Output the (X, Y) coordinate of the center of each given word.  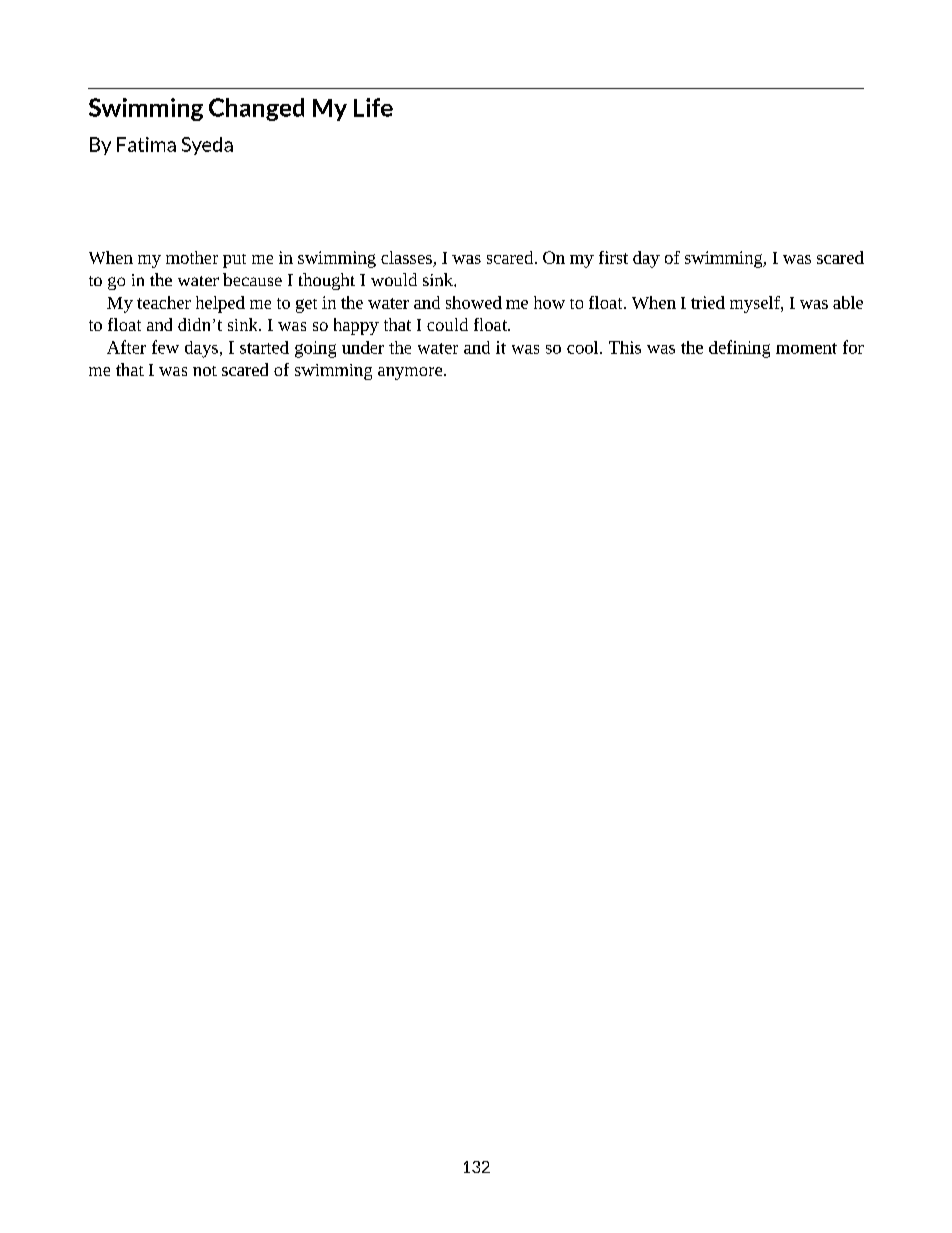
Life (373, 107)
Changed (256, 109)
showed (474, 302)
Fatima (146, 144)
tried (708, 302)
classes (406, 257)
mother (192, 257)
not (205, 371)
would (394, 279)
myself (756, 304)
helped (220, 304)
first (613, 257)
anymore (410, 373)
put (234, 261)
